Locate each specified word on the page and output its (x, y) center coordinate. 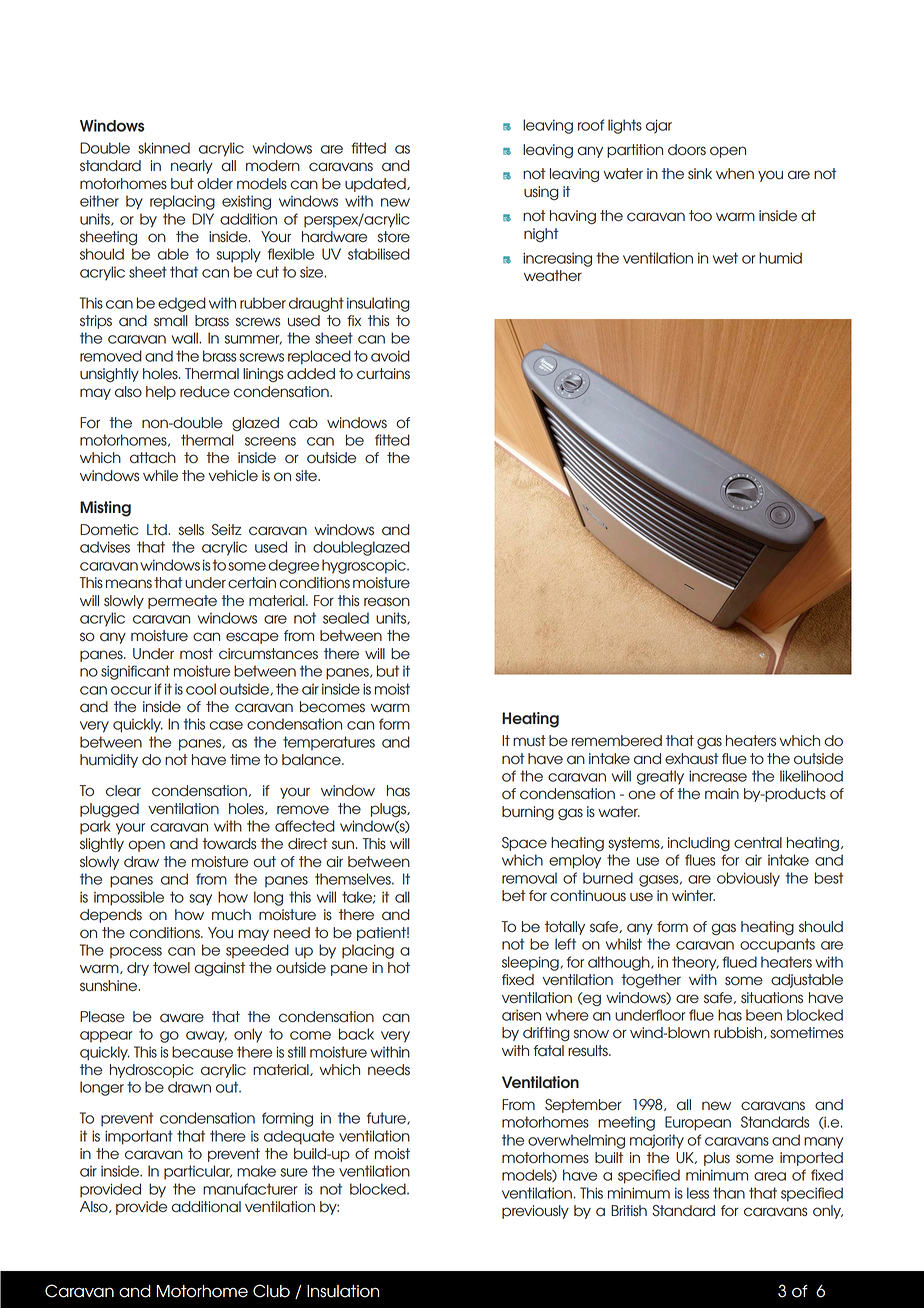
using (541, 193)
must (529, 741)
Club (271, 1291)
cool (201, 689)
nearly (192, 167)
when (735, 173)
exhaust (692, 759)
